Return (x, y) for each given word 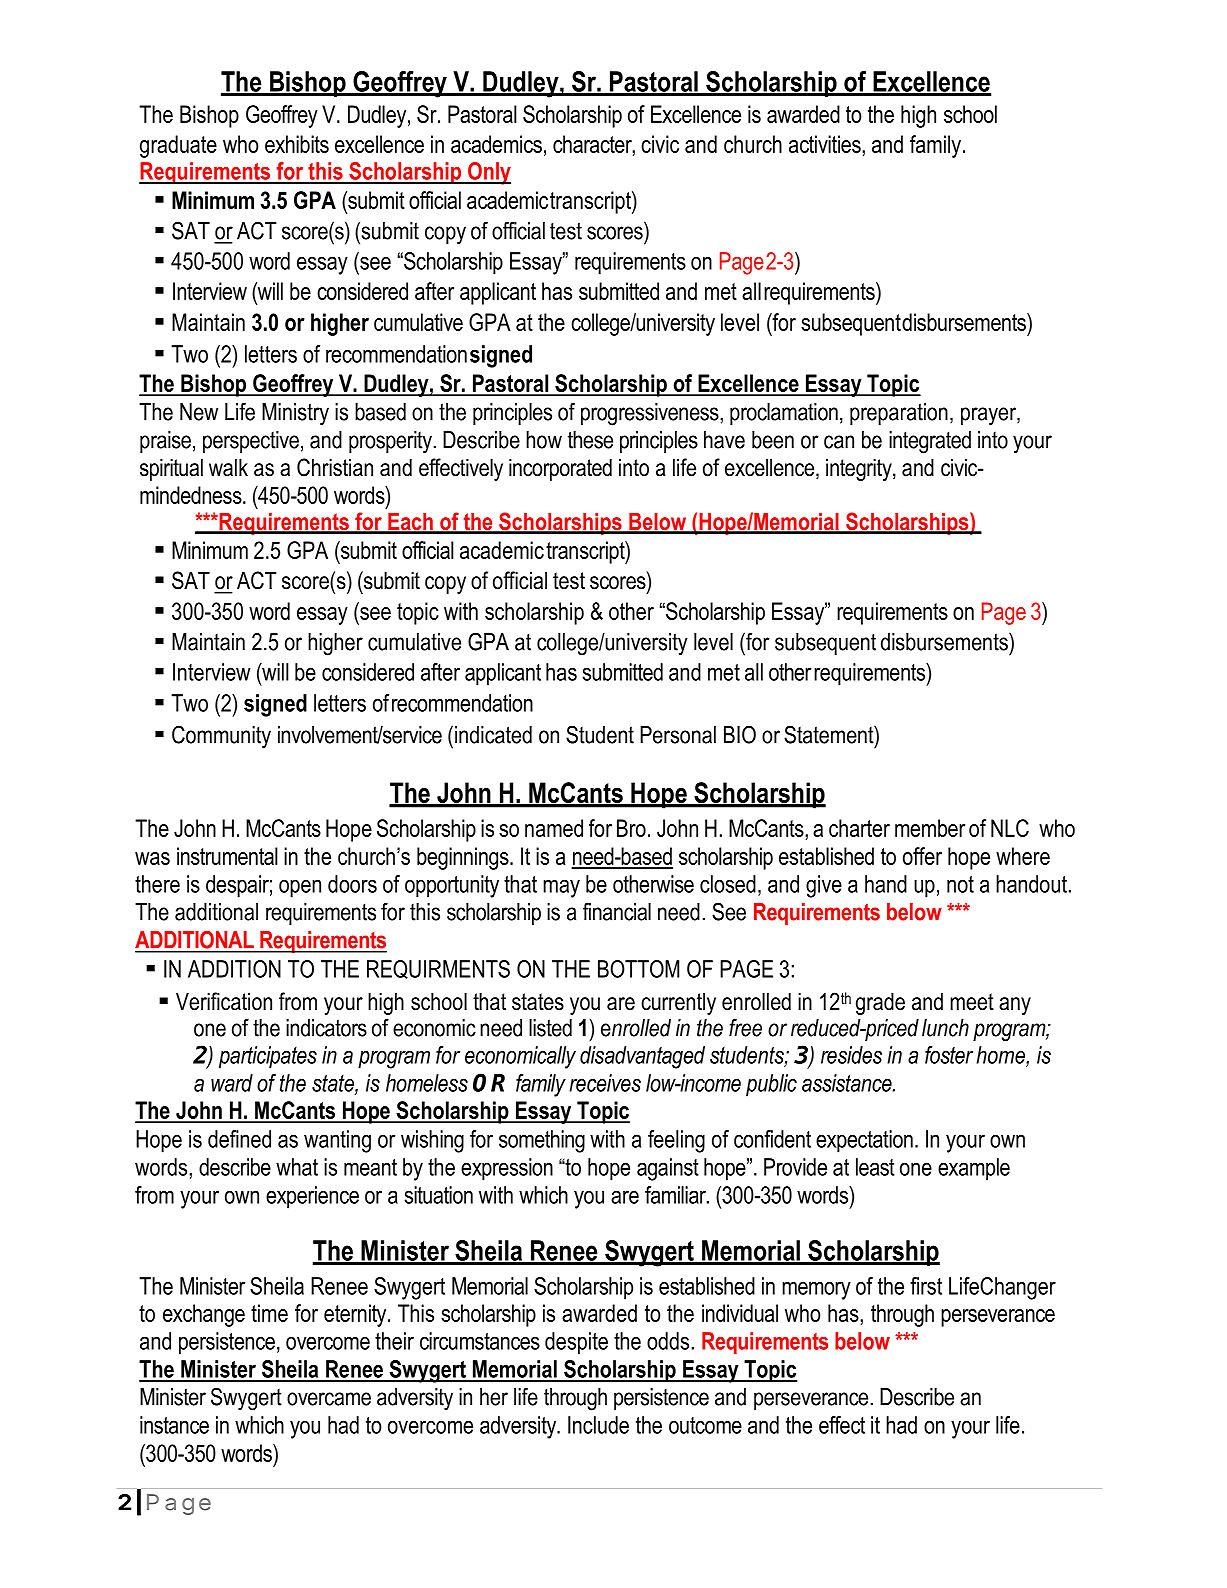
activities (826, 144)
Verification (224, 1001)
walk (228, 467)
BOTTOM (638, 969)
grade (880, 1003)
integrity (860, 469)
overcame (329, 1399)
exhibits (297, 144)
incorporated (560, 469)
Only (488, 173)
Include (598, 1425)
